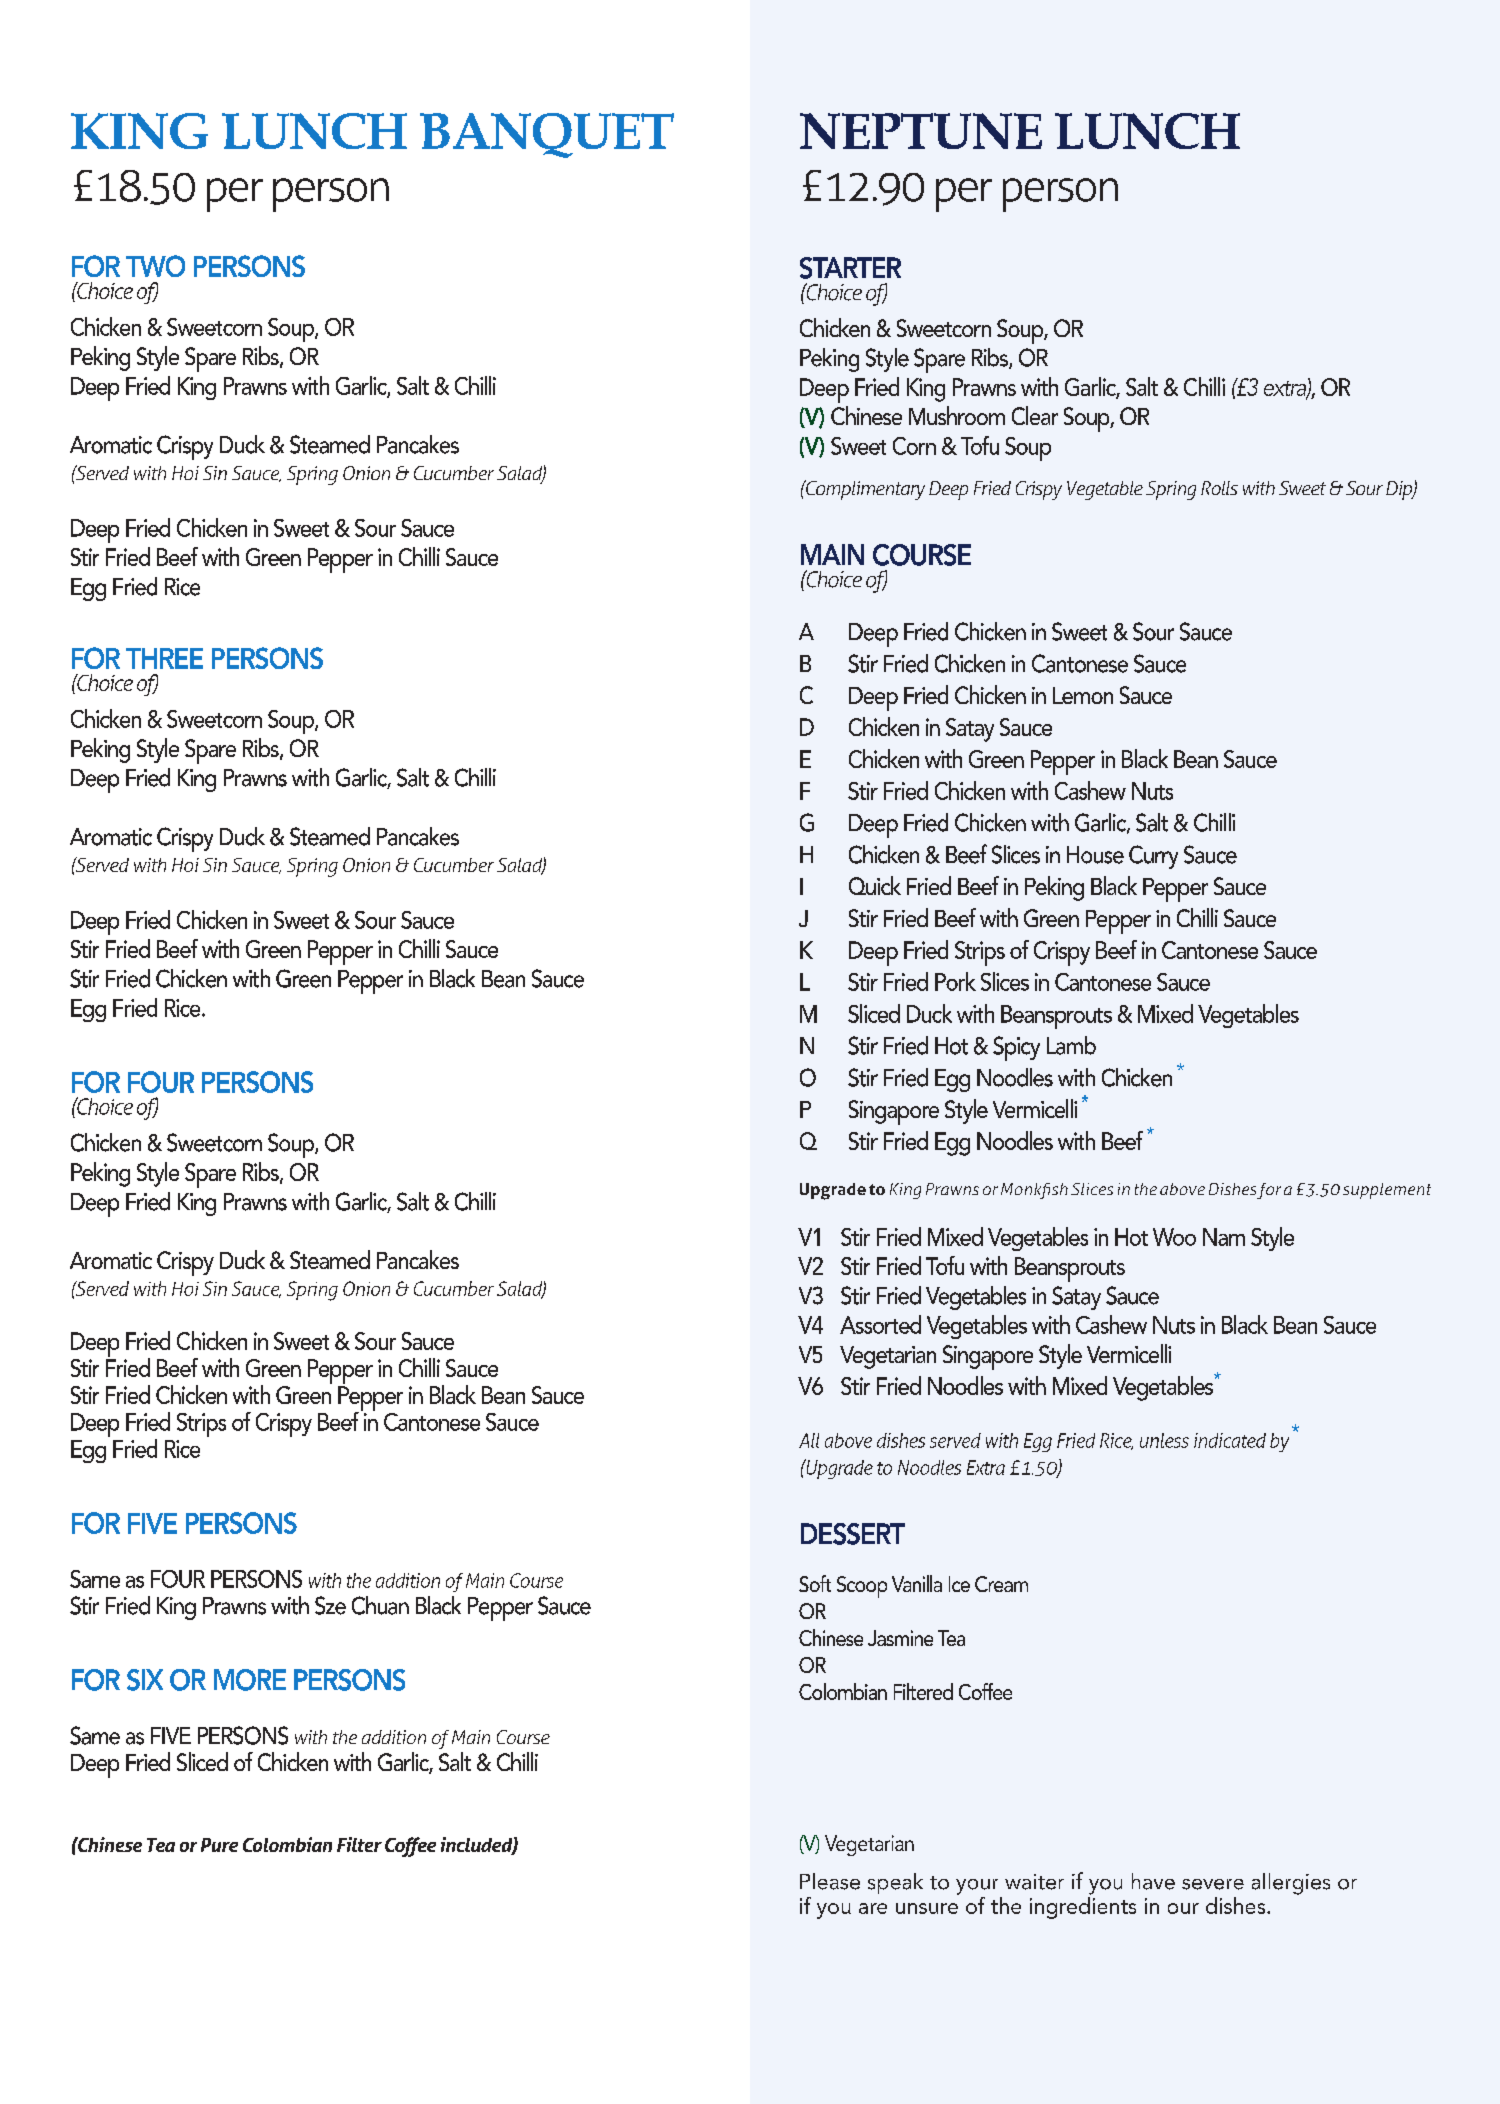  Describe the element at coordinates (330, 1605) in the document. I see `Sze` at that location.
